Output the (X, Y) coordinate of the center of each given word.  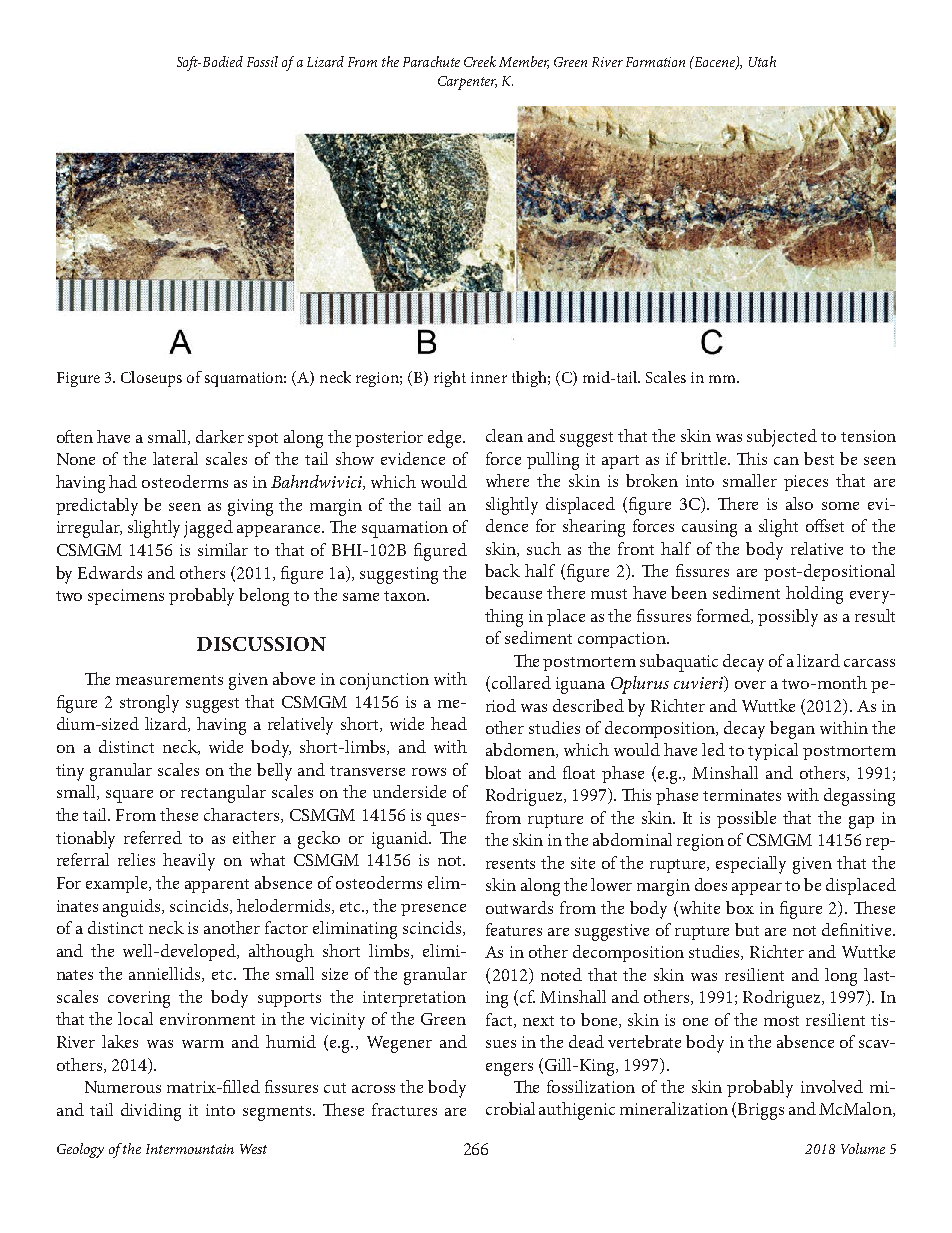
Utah (762, 61)
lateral (175, 458)
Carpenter (467, 83)
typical (773, 752)
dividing (151, 1112)
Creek (480, 61)
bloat (503, 772)
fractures (404, 1109)
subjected (782, 438)
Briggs (761, 1111)
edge (446, 439)
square (129, 796)
